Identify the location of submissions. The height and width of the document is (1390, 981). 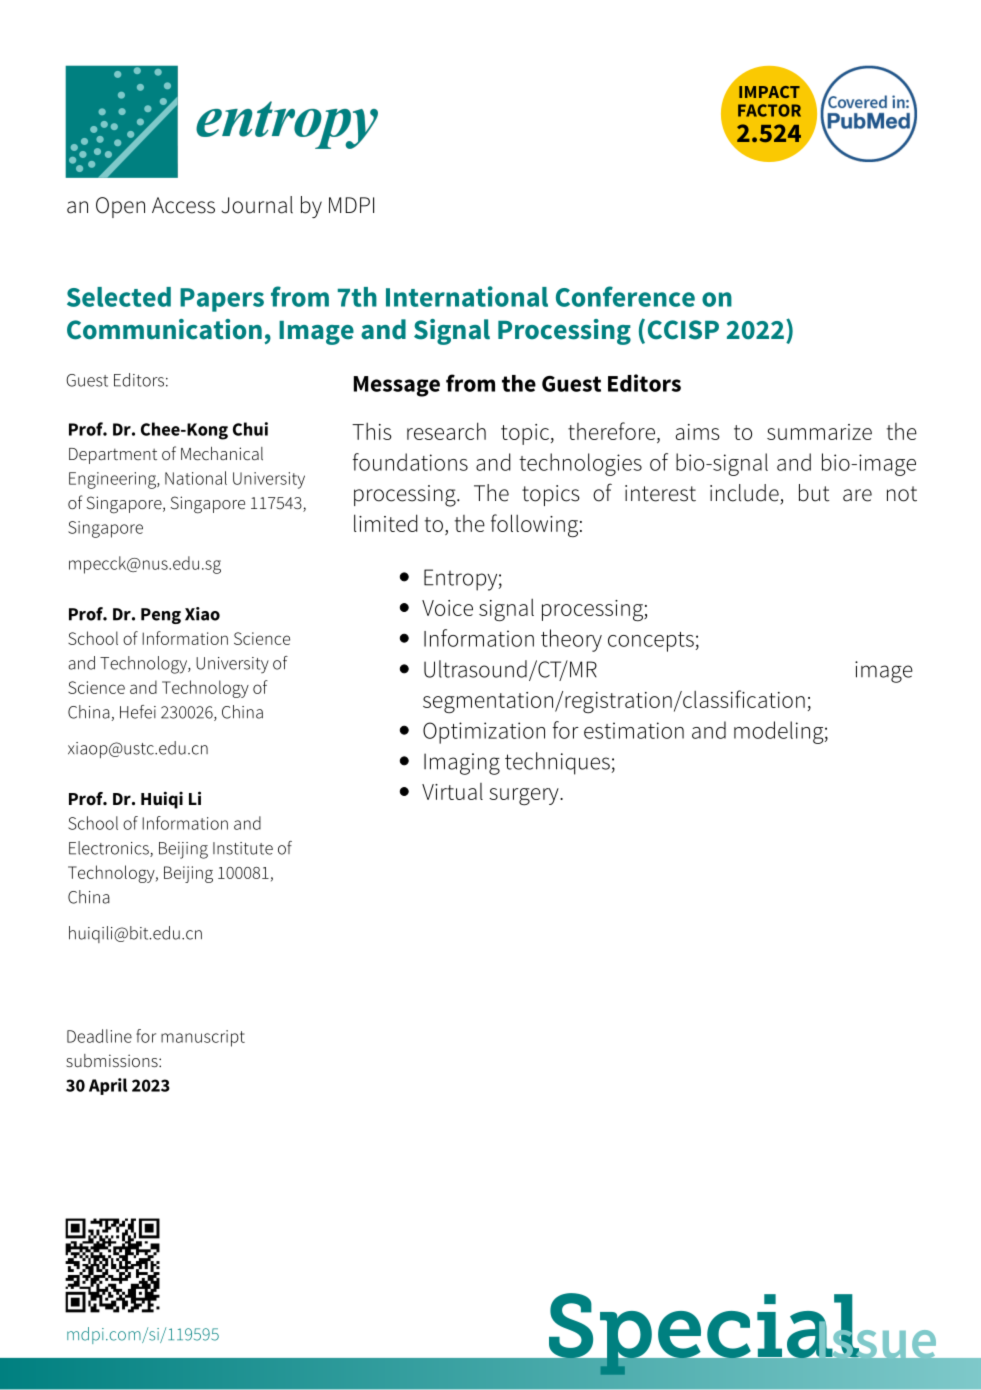
(113, 1060).
